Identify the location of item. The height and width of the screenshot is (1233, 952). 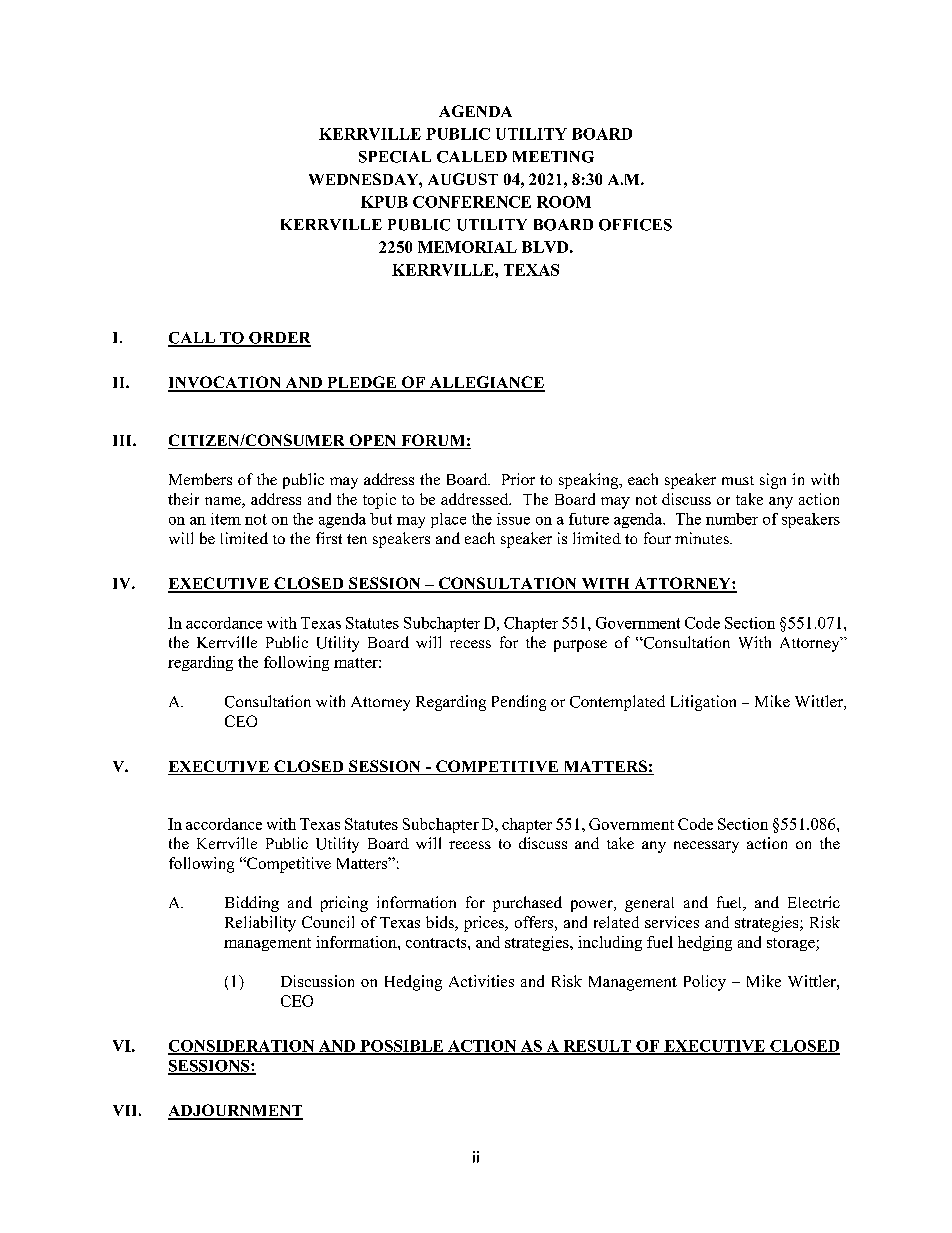
(226, 519).
